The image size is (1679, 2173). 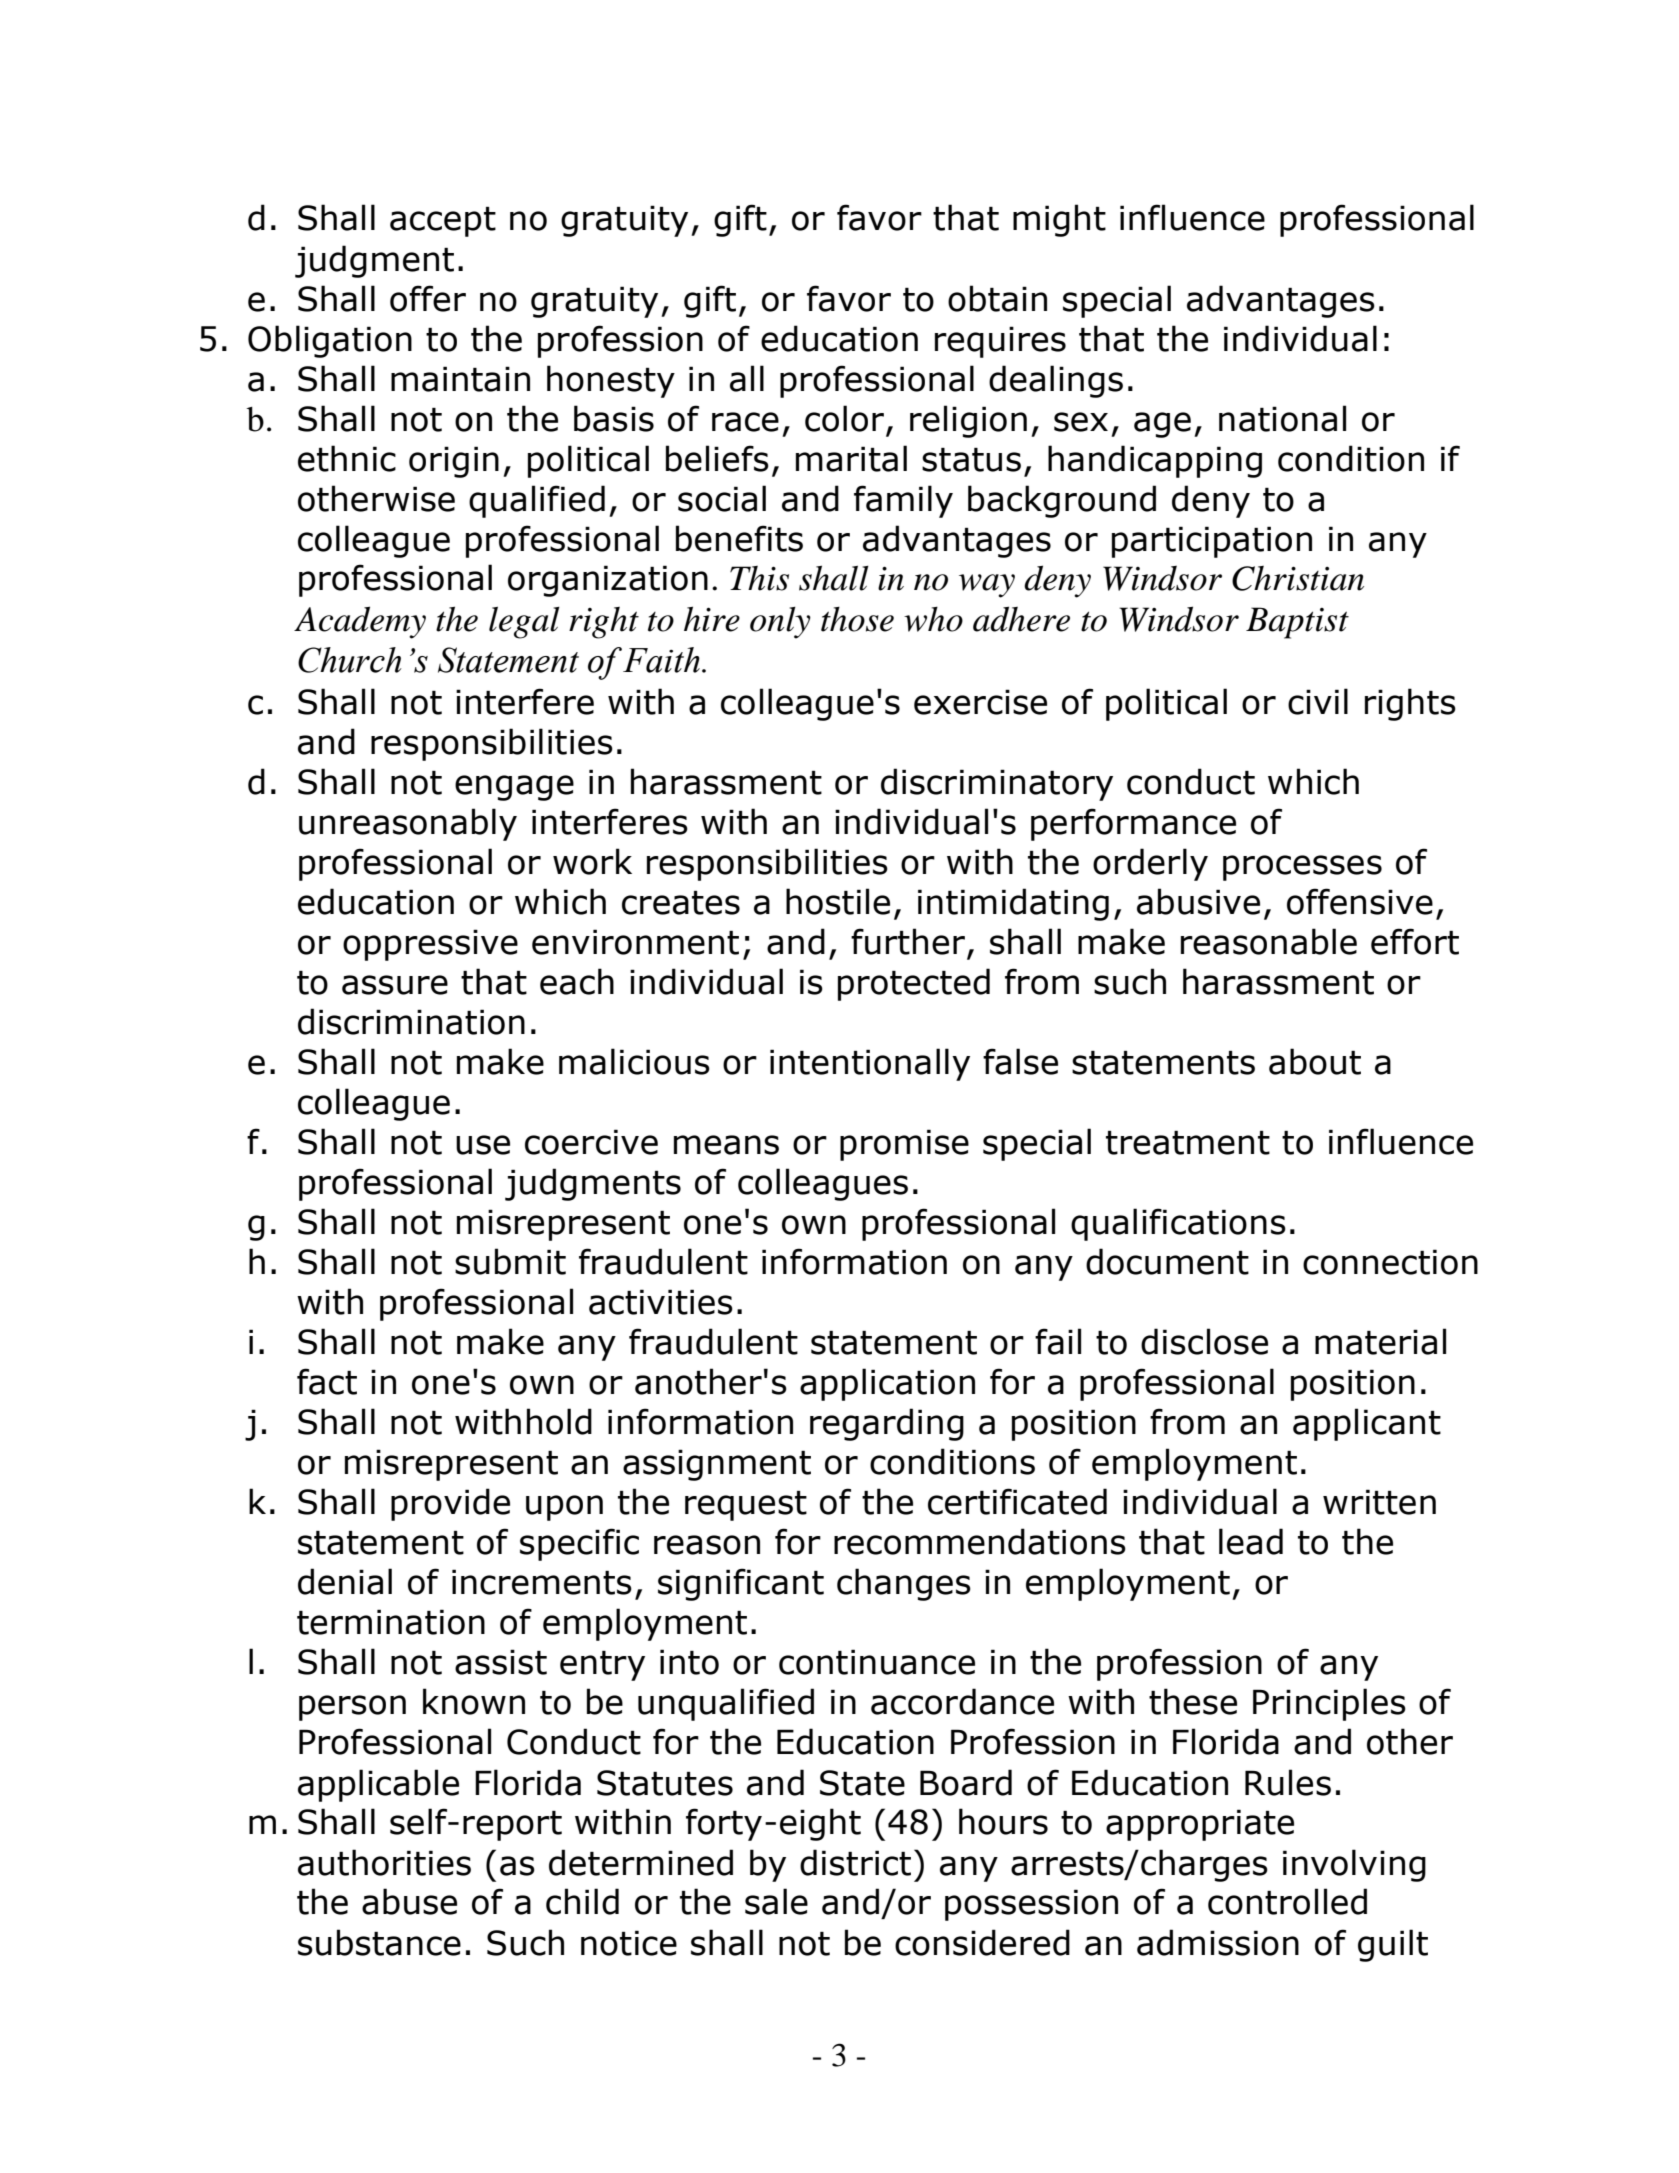 I want to click on intentionally, so click(x=870, y=1064).
